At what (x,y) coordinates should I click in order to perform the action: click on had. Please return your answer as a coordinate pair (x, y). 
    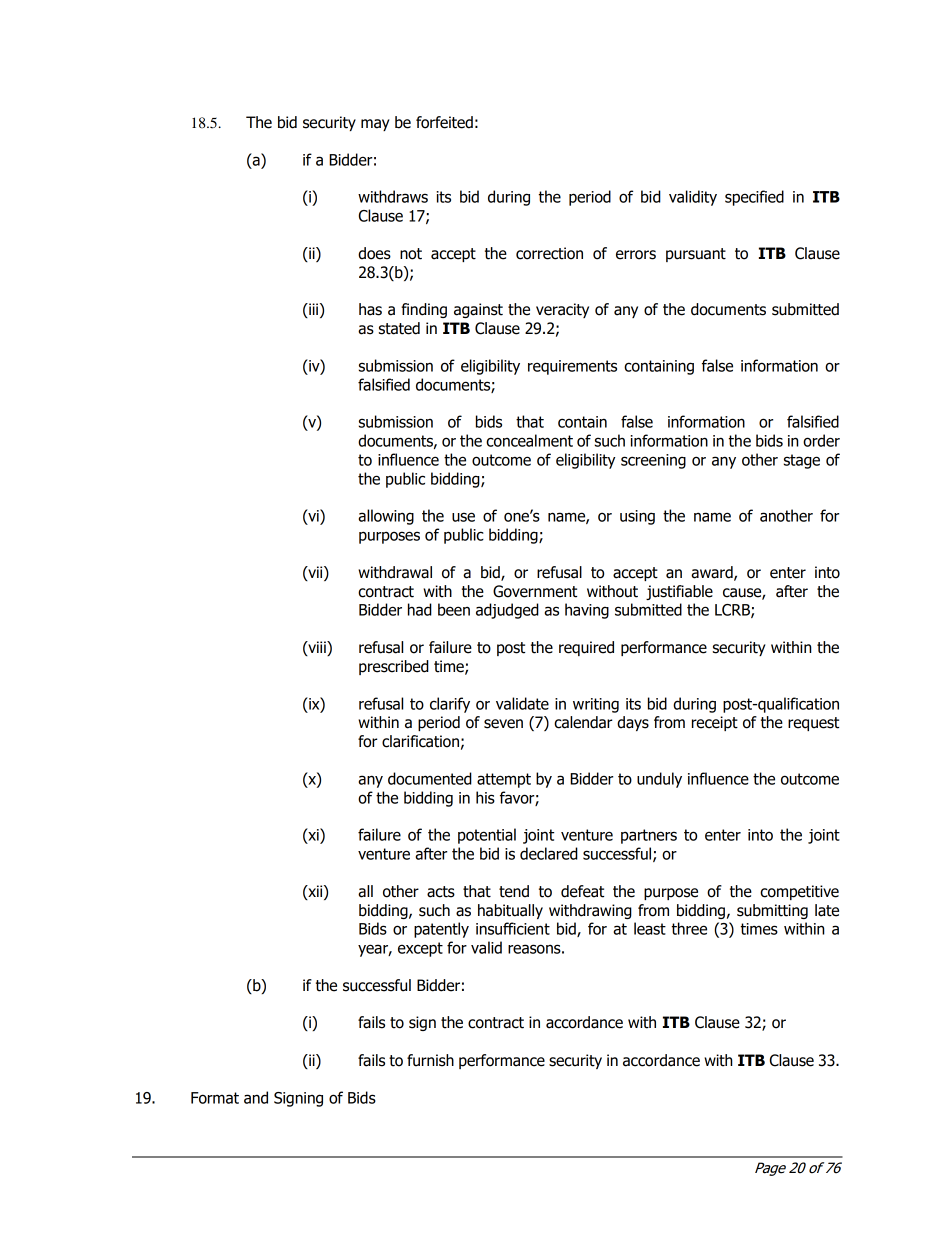
    Looking at the image, I should click on (420, 609).
